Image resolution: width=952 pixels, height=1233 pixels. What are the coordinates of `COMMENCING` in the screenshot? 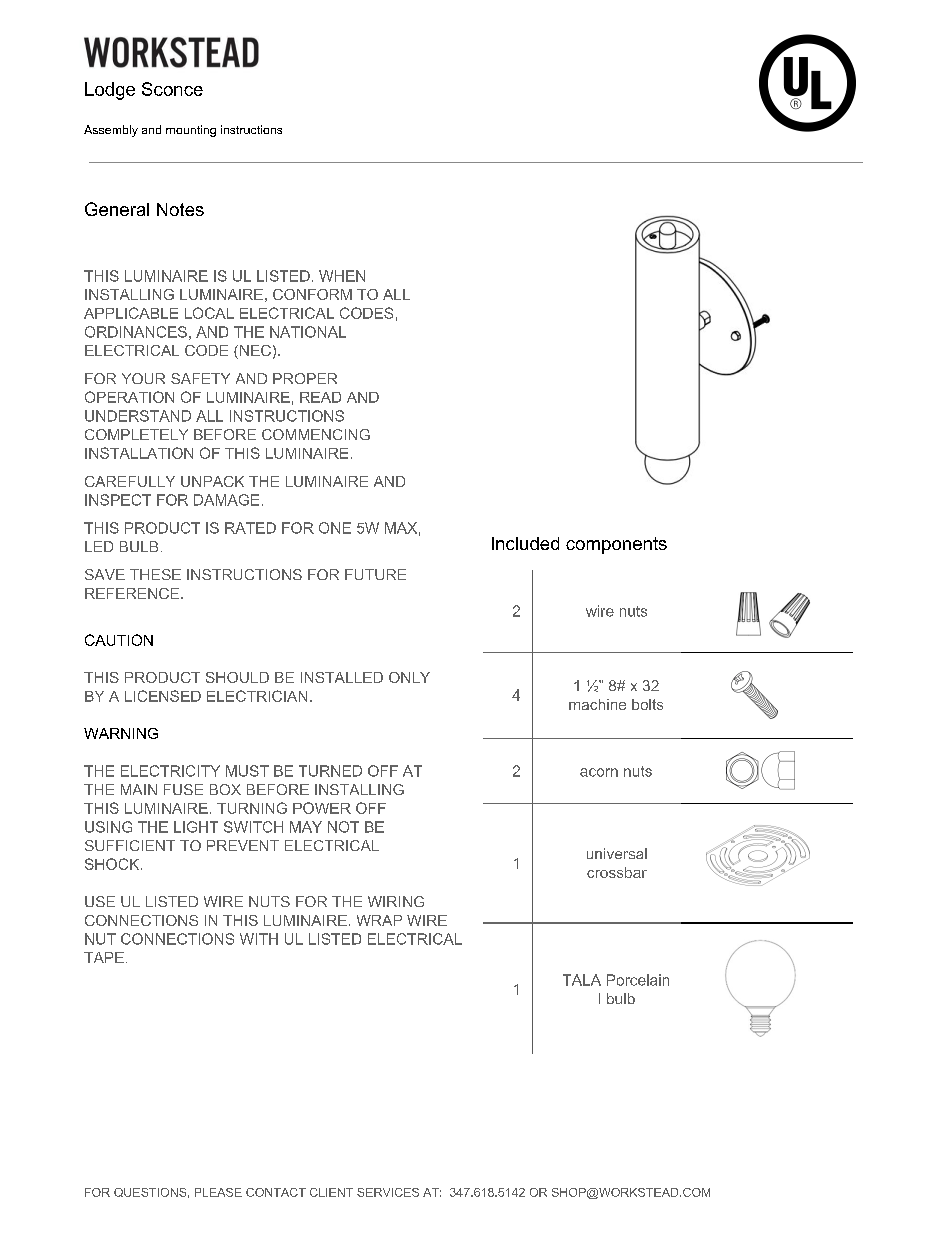 It's located at (316, 434).
